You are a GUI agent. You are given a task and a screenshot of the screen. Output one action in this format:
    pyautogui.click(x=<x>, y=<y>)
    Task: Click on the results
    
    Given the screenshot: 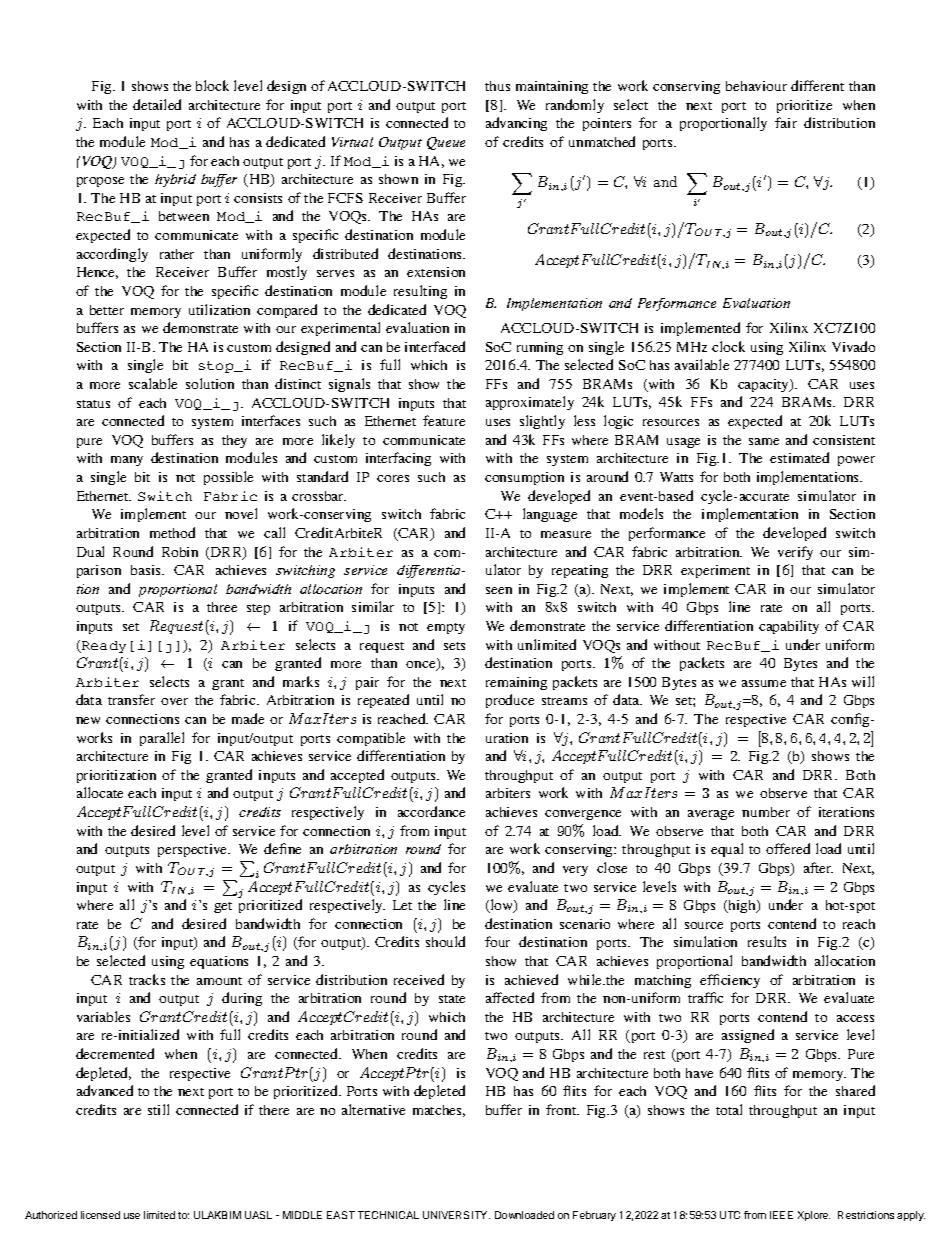 What is the action you would take?
    pyautogui.click(x=767, y=941)
